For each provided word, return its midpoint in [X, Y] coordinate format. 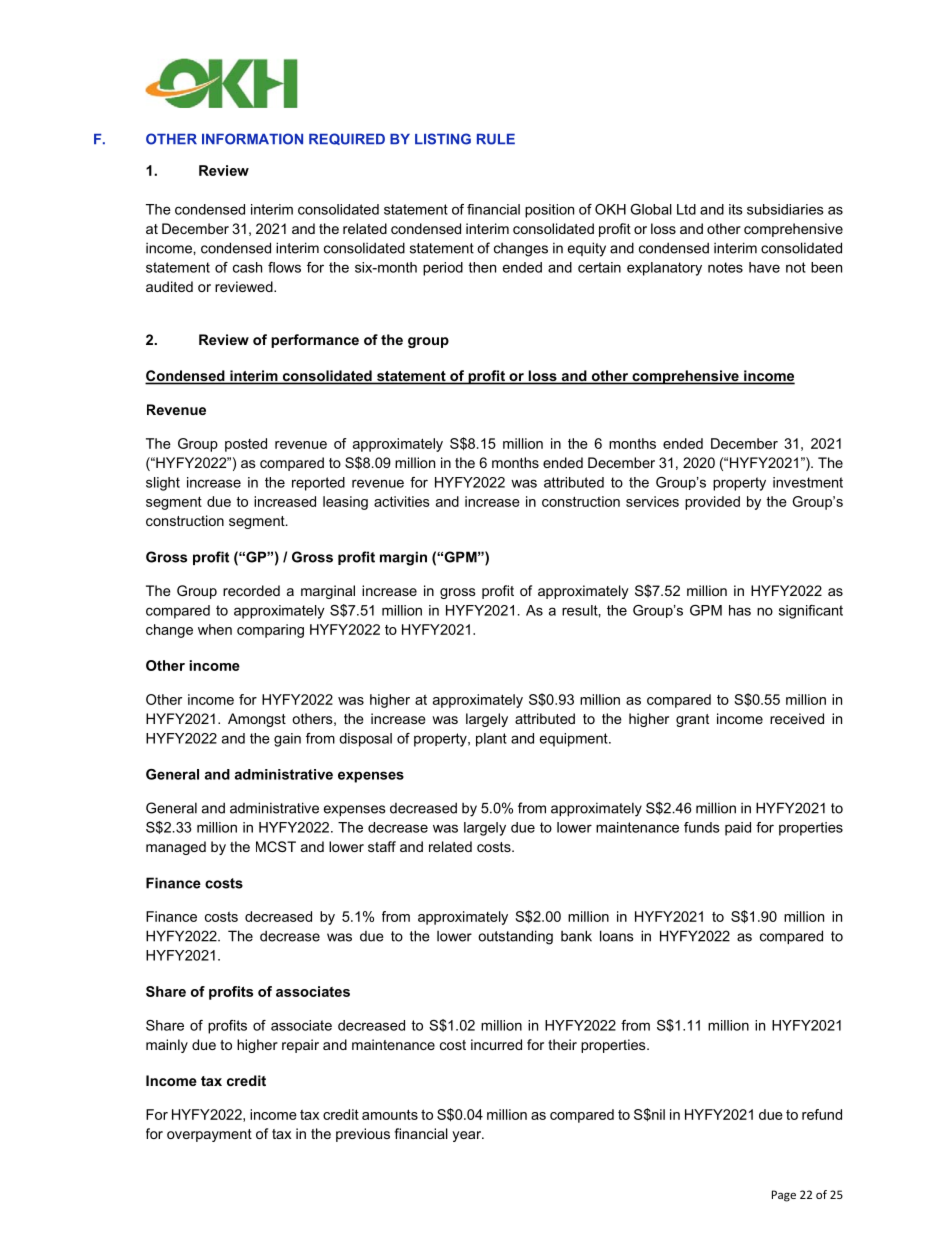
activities [402, 501]
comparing [270, 631]
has [740, 610]
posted [246, 445]
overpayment [209, 1135]
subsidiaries [785, 209]
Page [784, 1196]
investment [808, 482]
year [468, 1136]
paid [738, 829]
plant [491, 740]
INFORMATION [252, 139]
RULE [496, 139]
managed [176, 848]
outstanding [515, 937]
